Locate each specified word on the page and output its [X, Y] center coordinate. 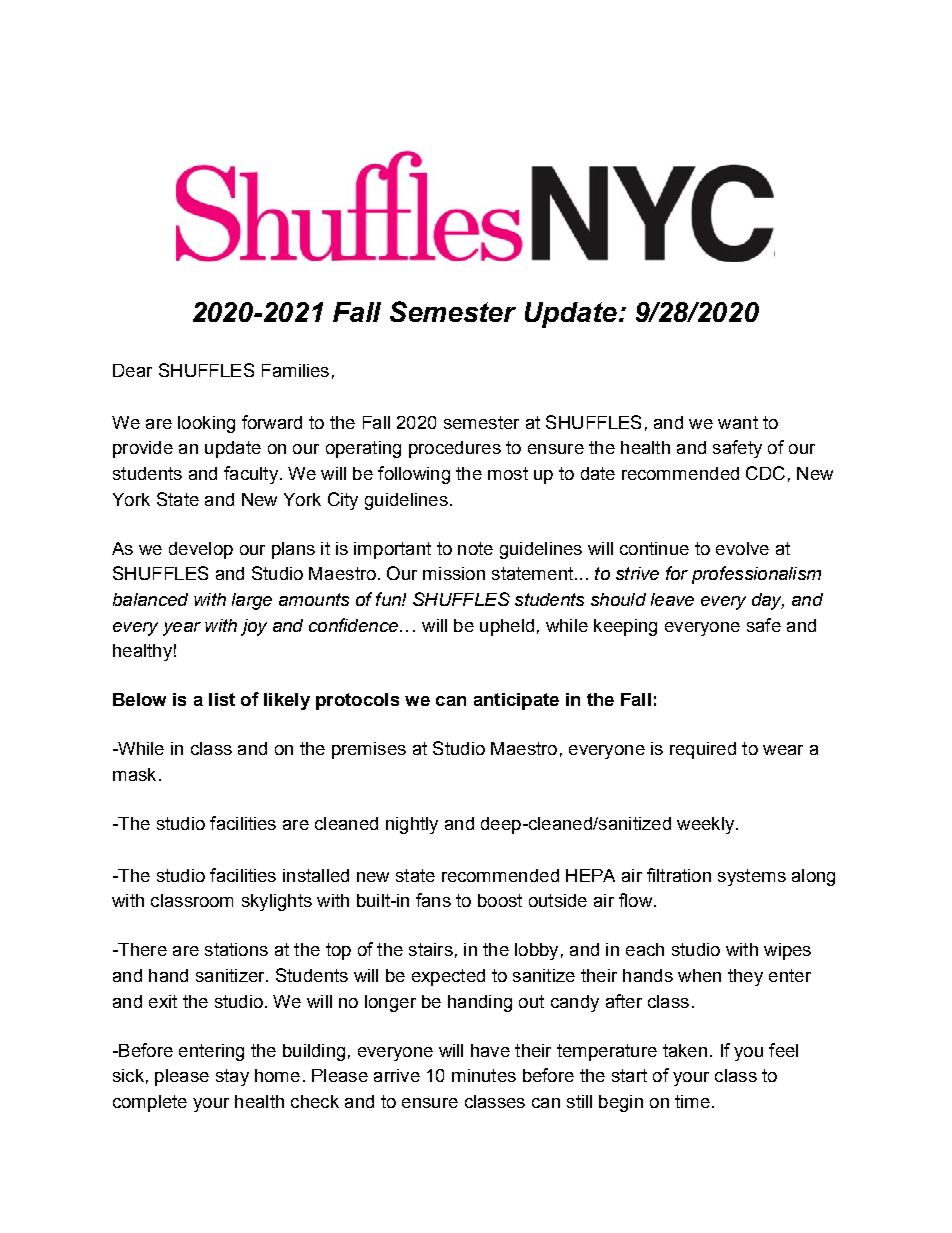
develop [201, 550]
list [222, 699]
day [768, 601]
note [475, 548]
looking [206, 424]
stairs [431, 949]
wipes [787, 951]
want [738, 422]
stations [236, 949]
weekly [707, 825]
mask [134, 774]
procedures [455, 449]
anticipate [516, 701]
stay [232, 1077]
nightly [412, 825]
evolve [742, 548]
